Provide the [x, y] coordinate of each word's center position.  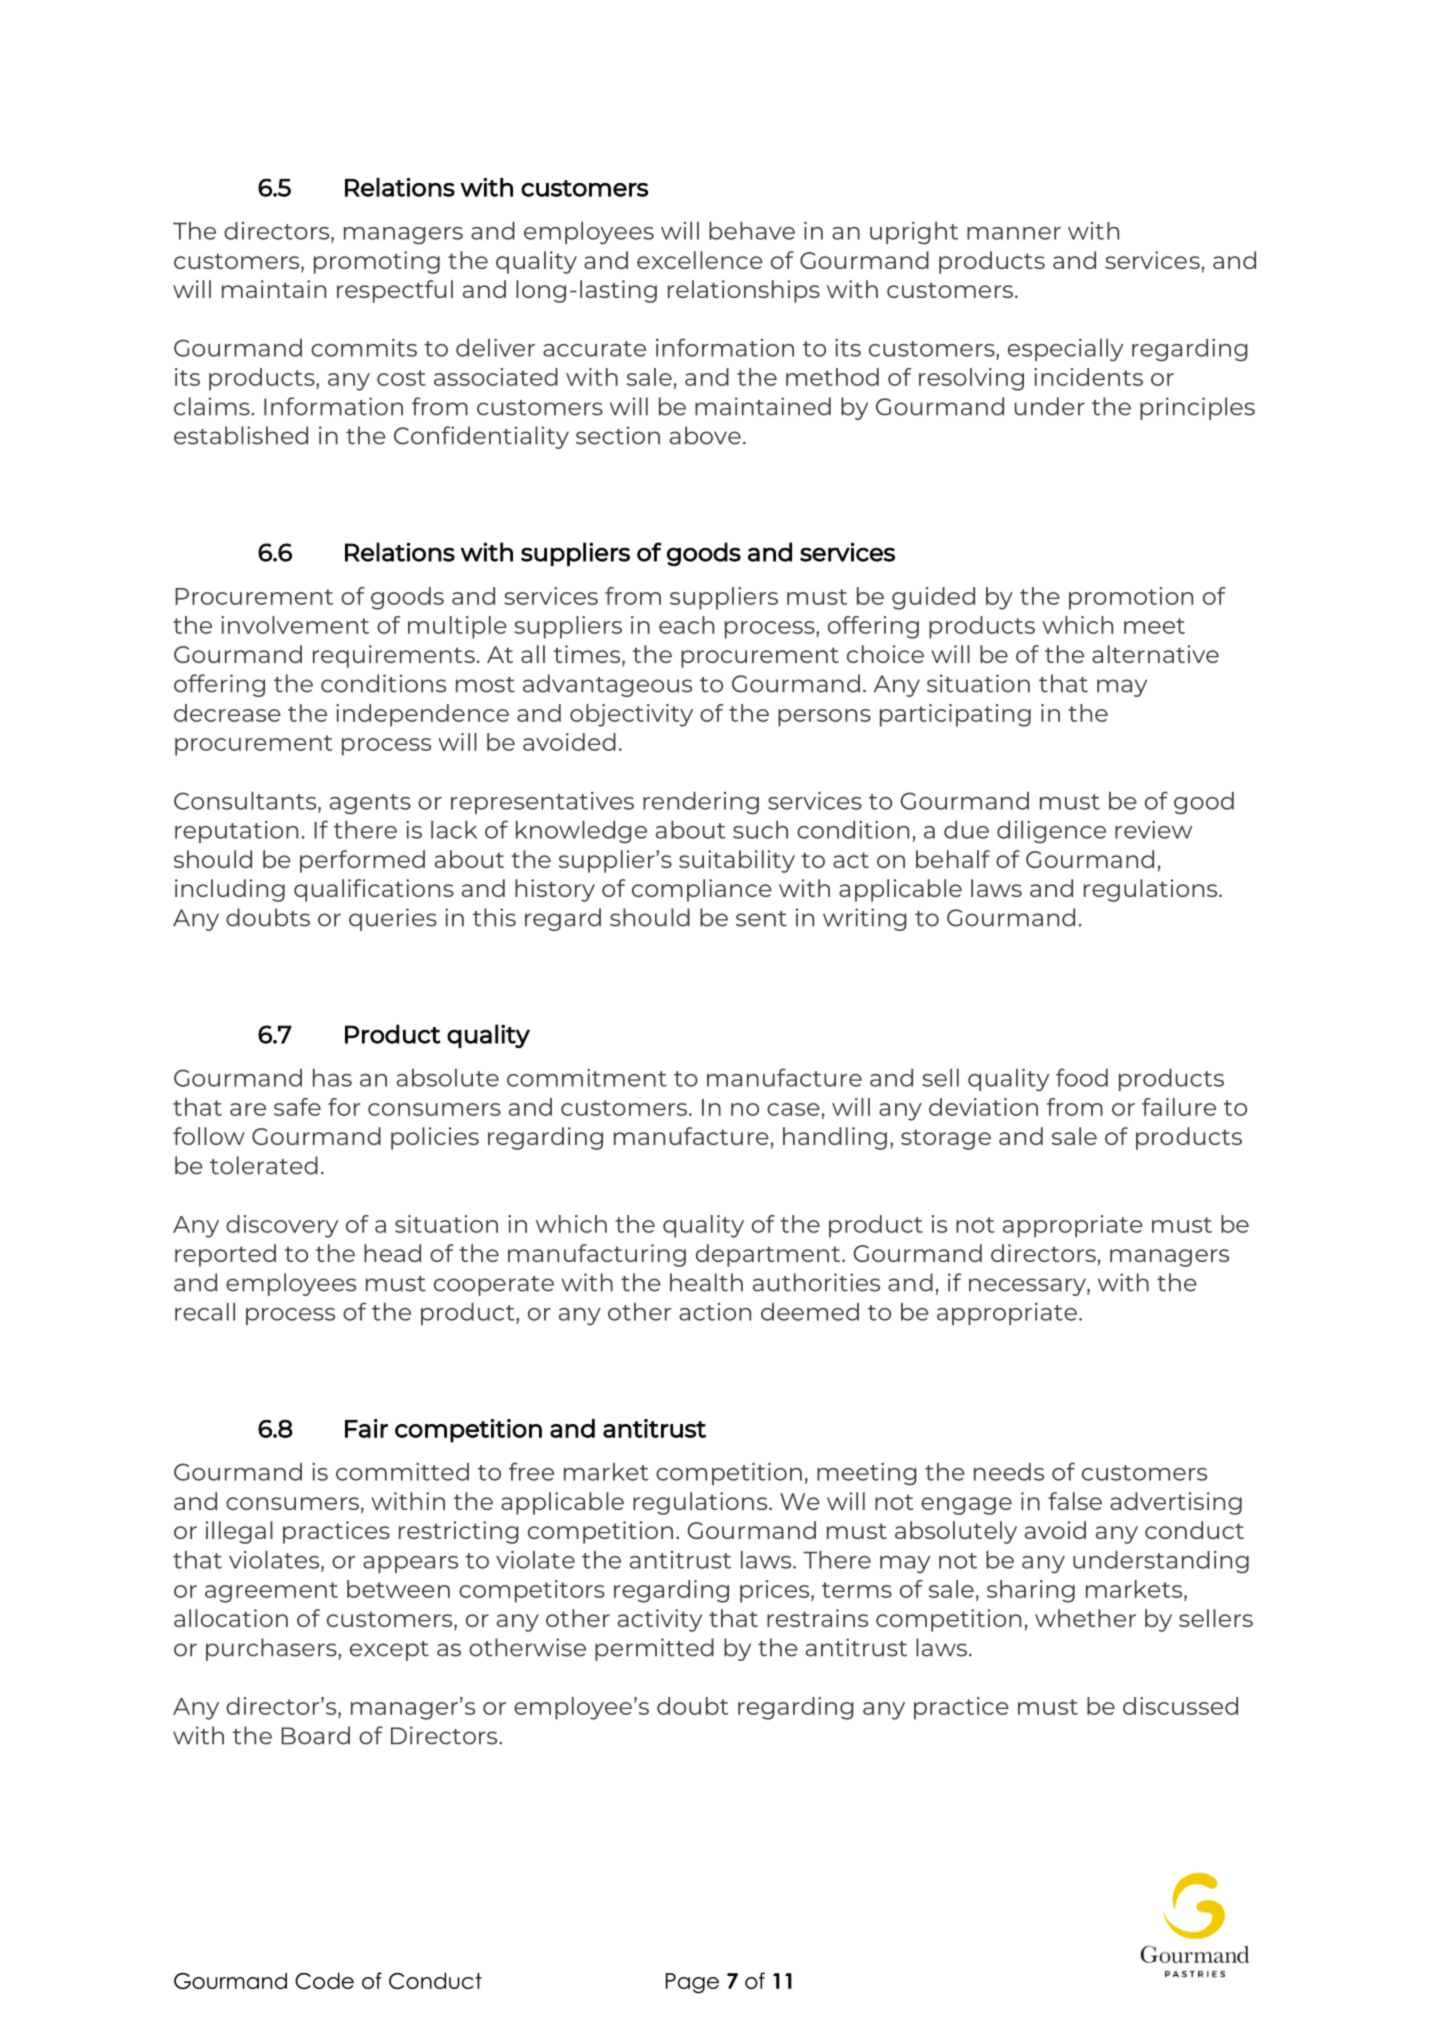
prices [776, 1591]
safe [297, 1107]
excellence [700, 260]
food [1082, 1077]
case [793, 1109]
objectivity [631, 715]
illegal [239, 1532]
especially [1065, 350]
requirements [394, 656]
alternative [1155, 654]
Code [324, 1981]
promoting [377, 262]
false [1075, 1501]
